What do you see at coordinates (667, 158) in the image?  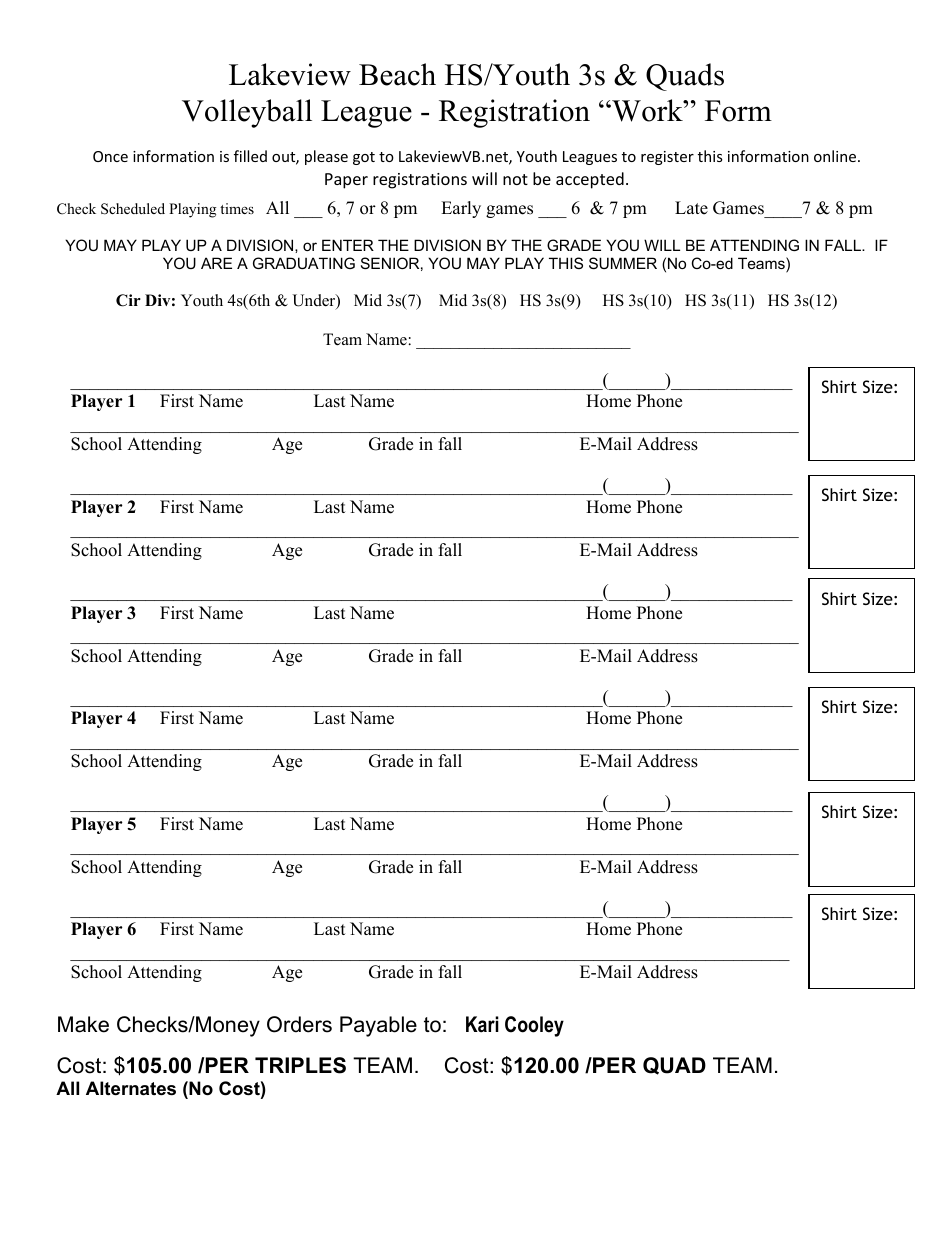 I see `register` at bounding box center [667, 158].
